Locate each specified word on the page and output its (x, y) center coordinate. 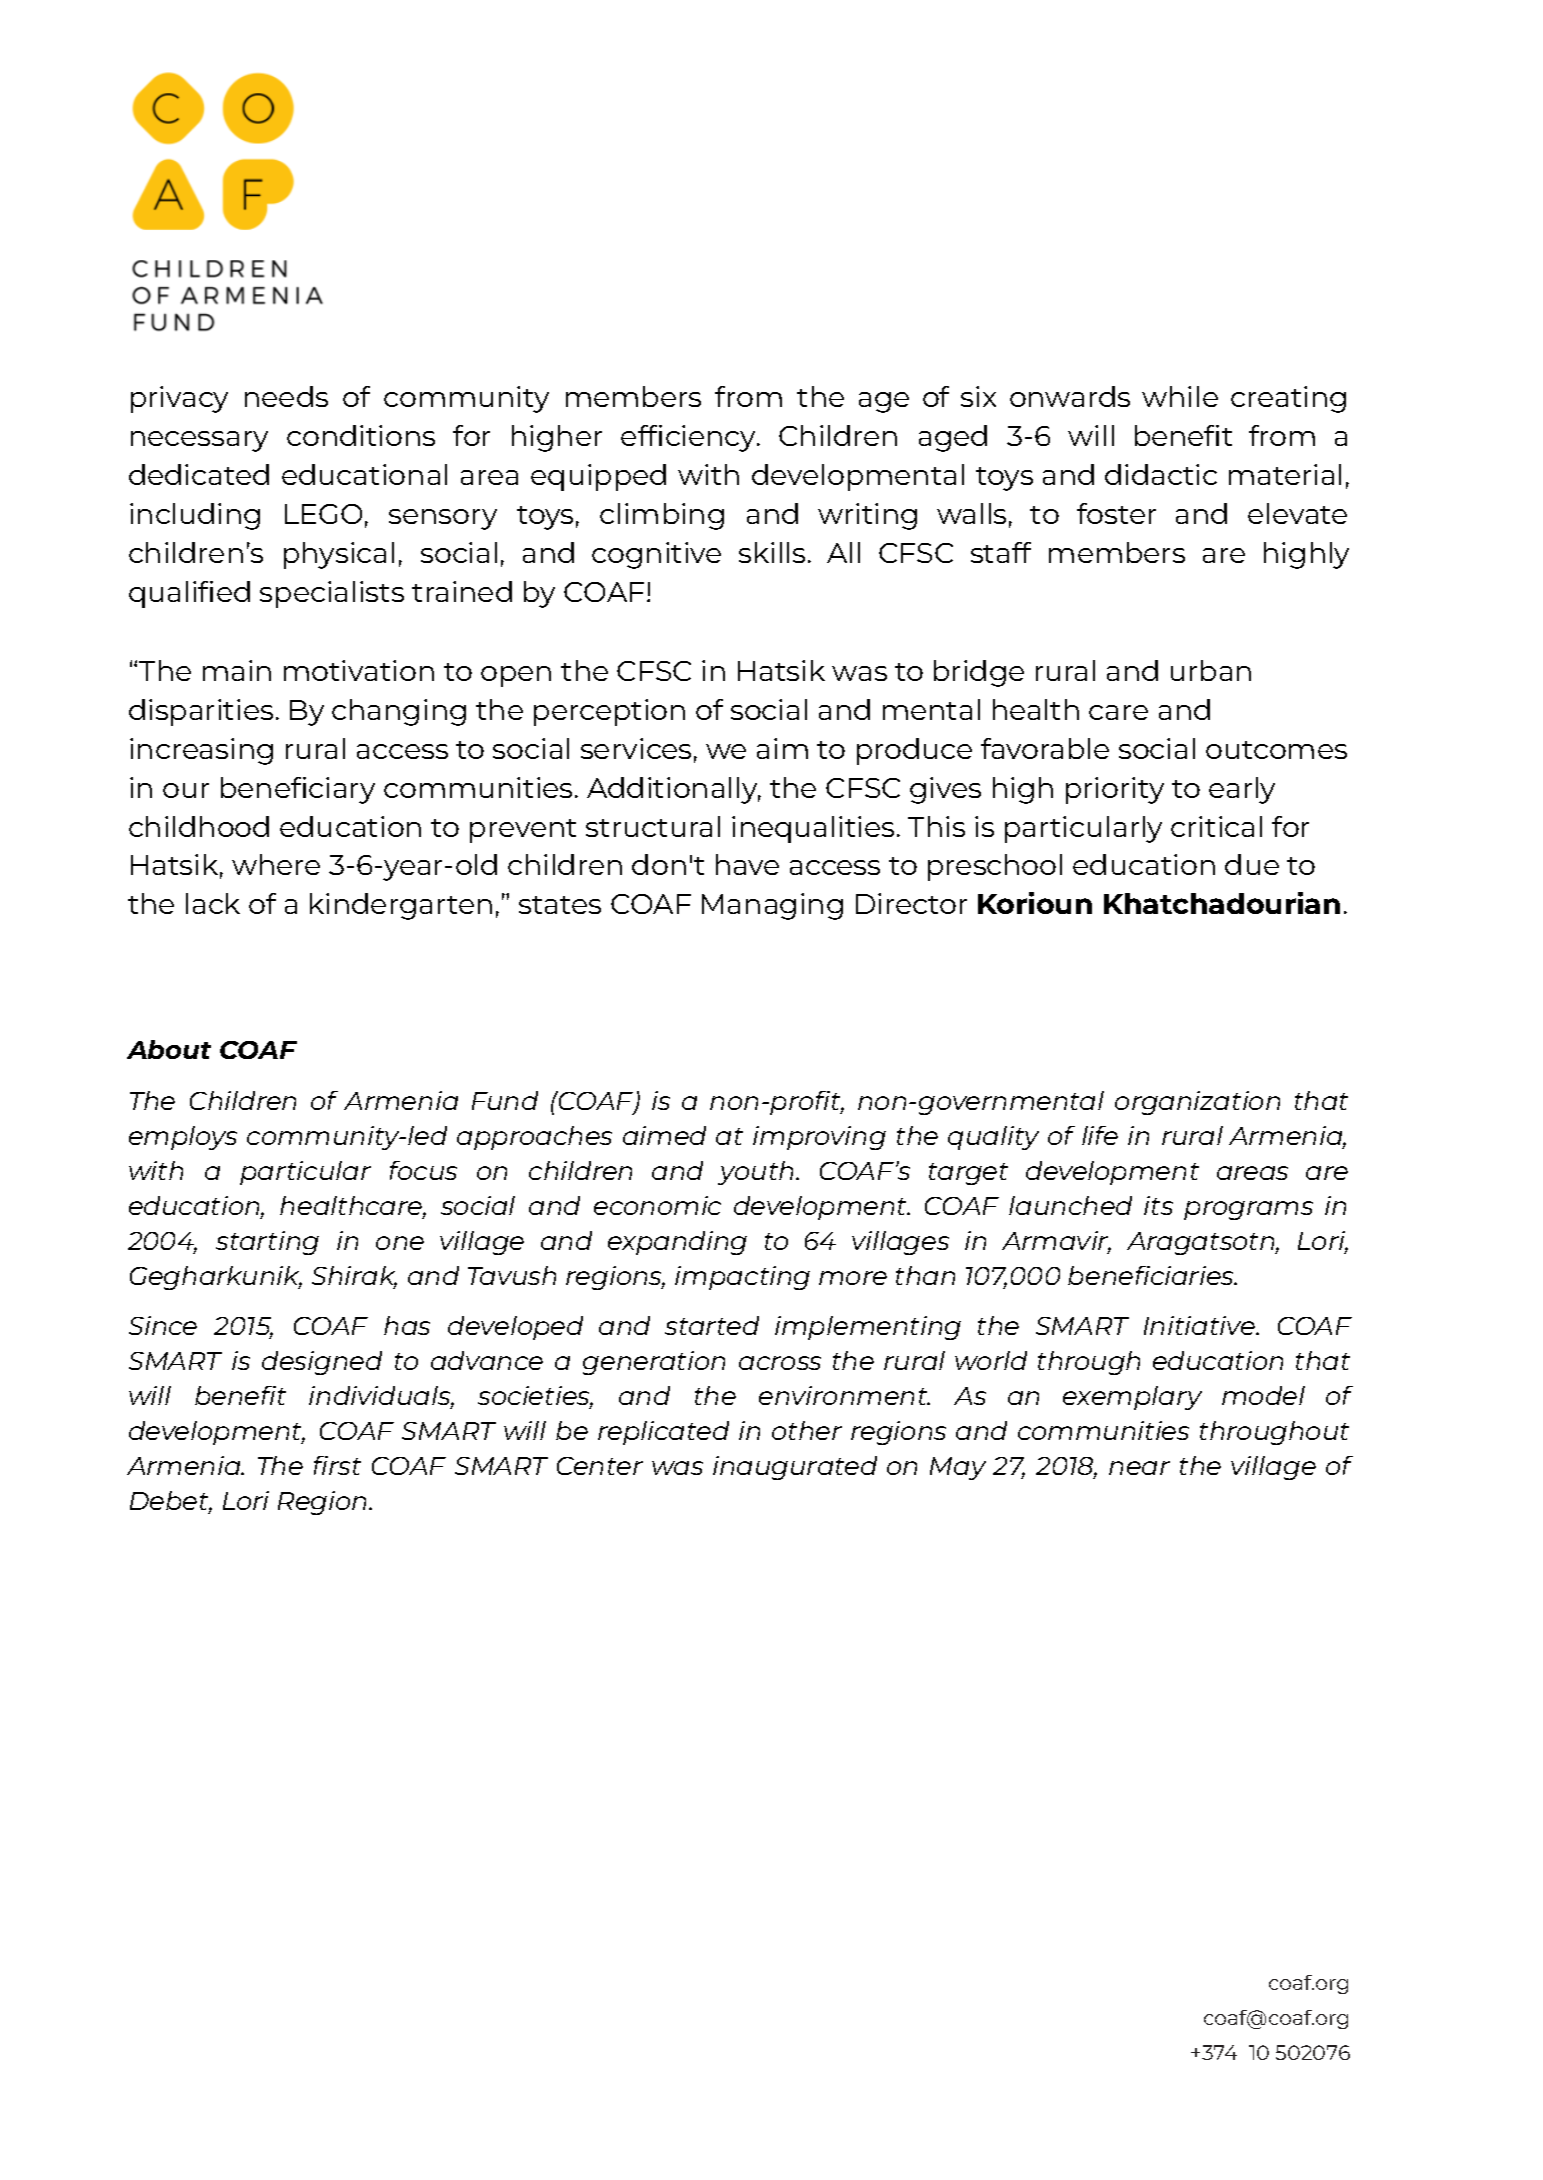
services (636, 748)
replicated (663, 1433)
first (337, 1465)
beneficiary (298, 790)
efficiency (690, 438)
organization (1197, 1103)
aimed (664, 1135)
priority (1115, 790)
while (1180, 396)
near (1139, 1468)
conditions (361, 435)
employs (183, 1138)
